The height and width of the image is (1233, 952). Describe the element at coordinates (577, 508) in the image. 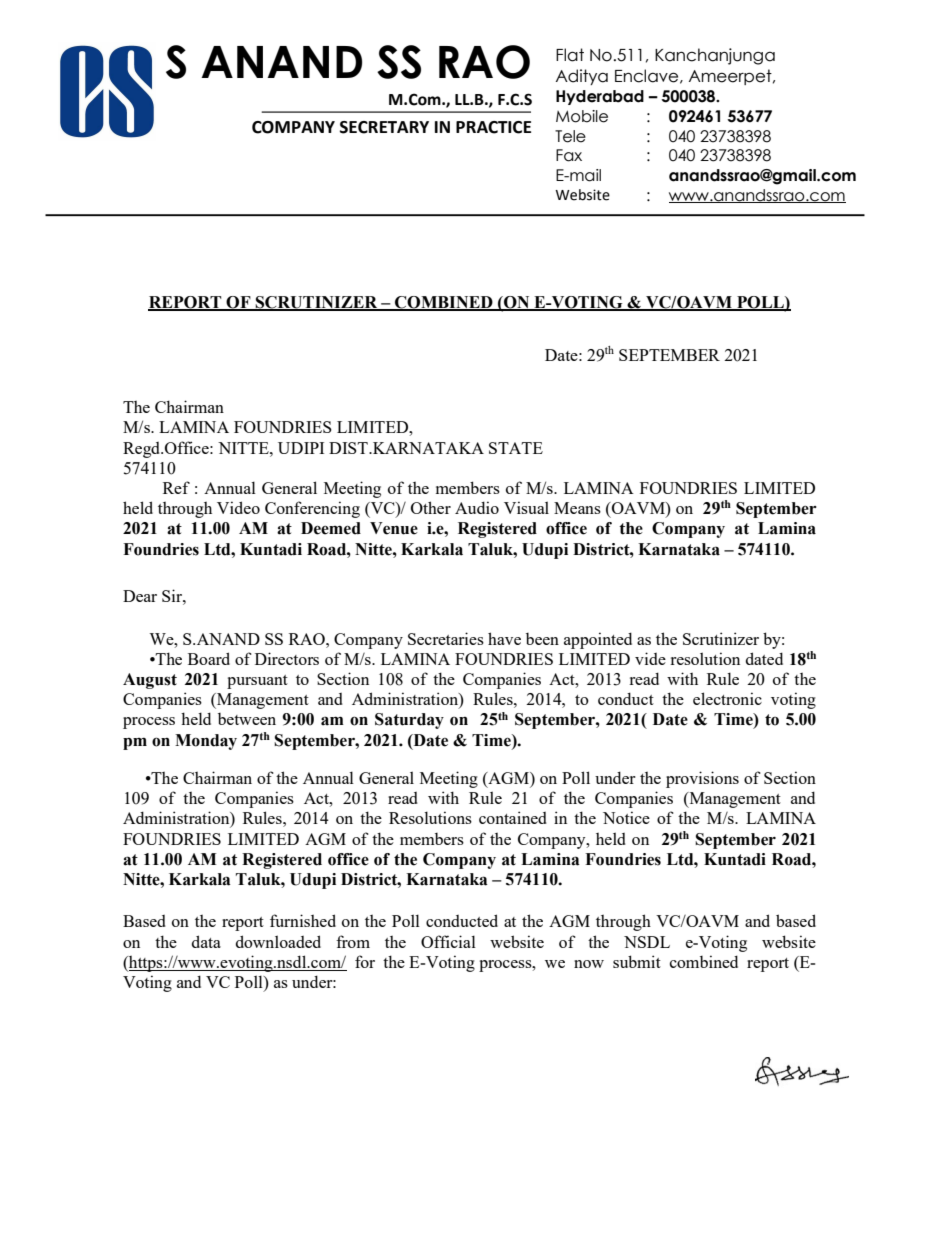

I see `Means` at that location.
